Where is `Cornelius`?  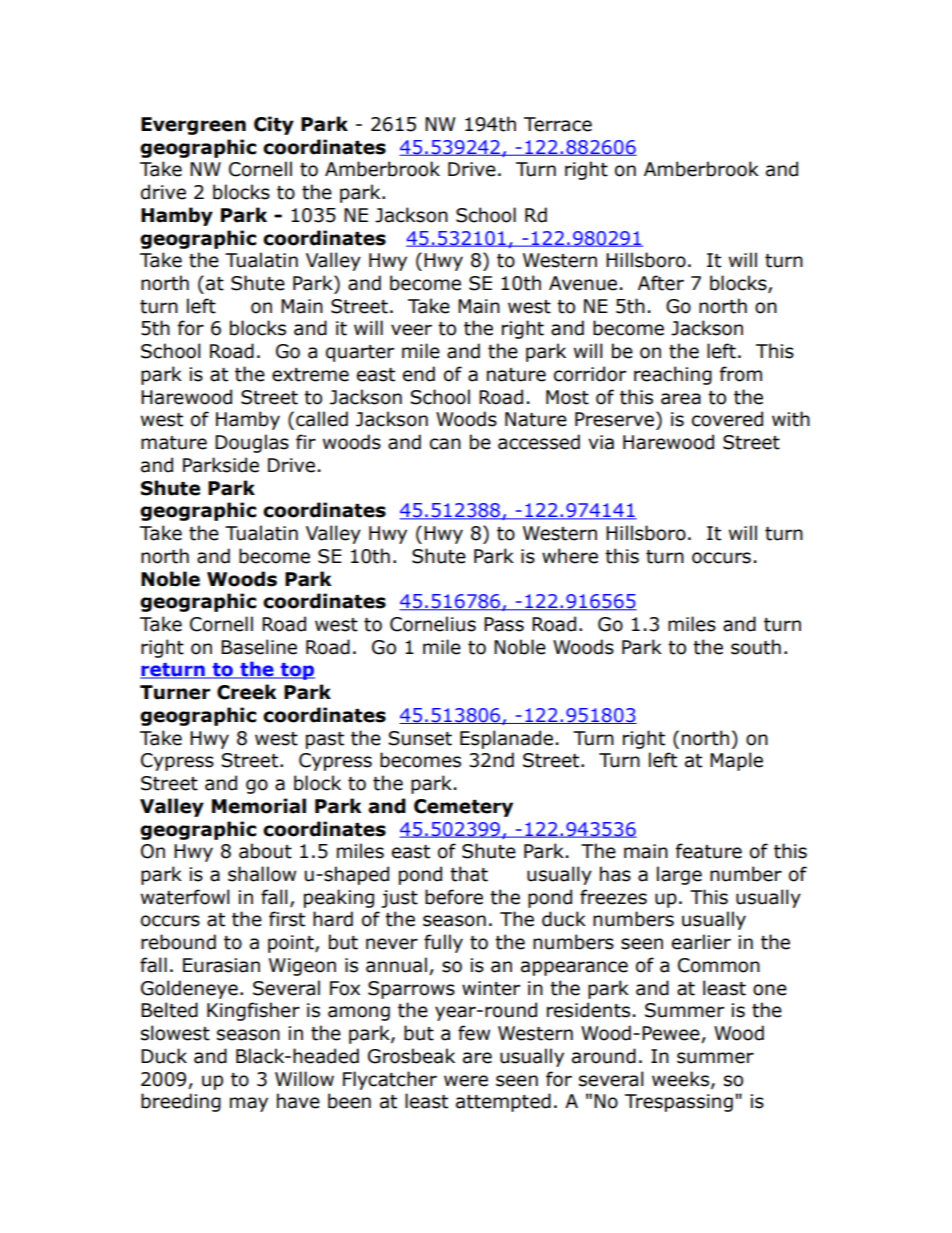 Cornelius is located at coordinates (433, 624).
